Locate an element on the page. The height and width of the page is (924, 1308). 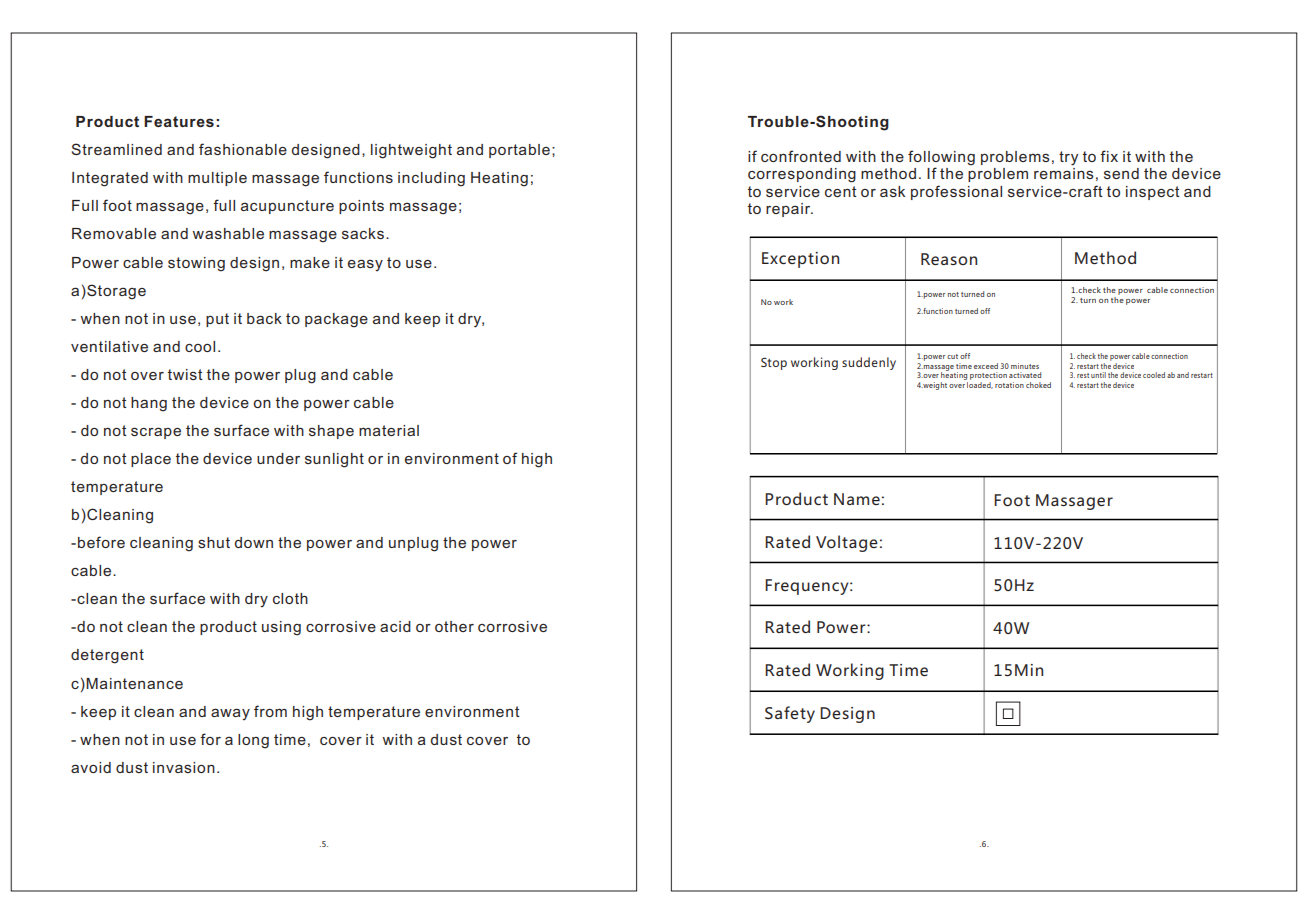
fashionable is located at coordinates (243, 149).
